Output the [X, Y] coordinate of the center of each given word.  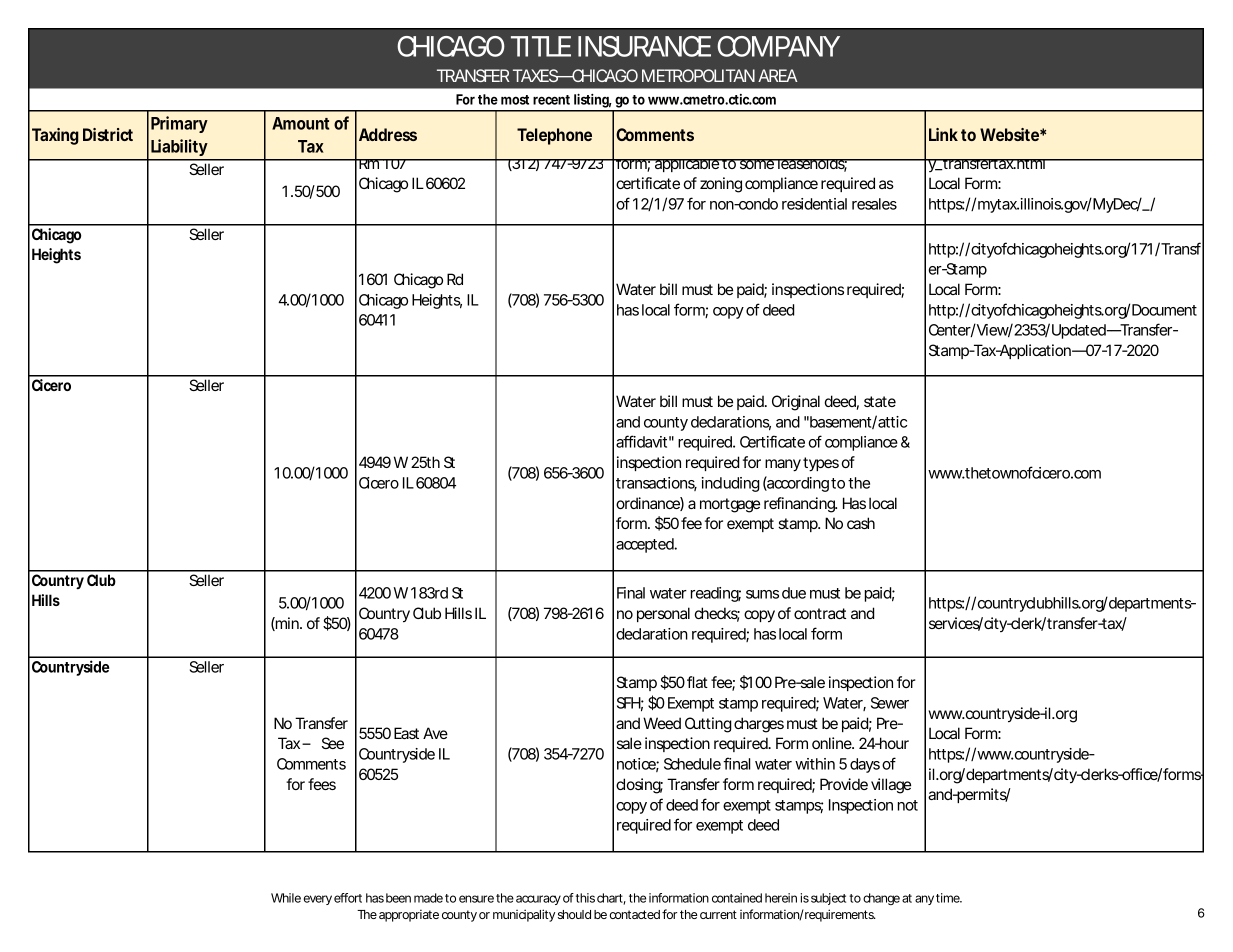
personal [663, 614]
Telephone [554, 136]
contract [820, 613]
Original [796, 403]
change [881, 899]
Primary [179, 124]
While [286, 898]
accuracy [538, 900]
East [406, 733]
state [880, 401]
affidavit [641, 441]
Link [943, 134]
